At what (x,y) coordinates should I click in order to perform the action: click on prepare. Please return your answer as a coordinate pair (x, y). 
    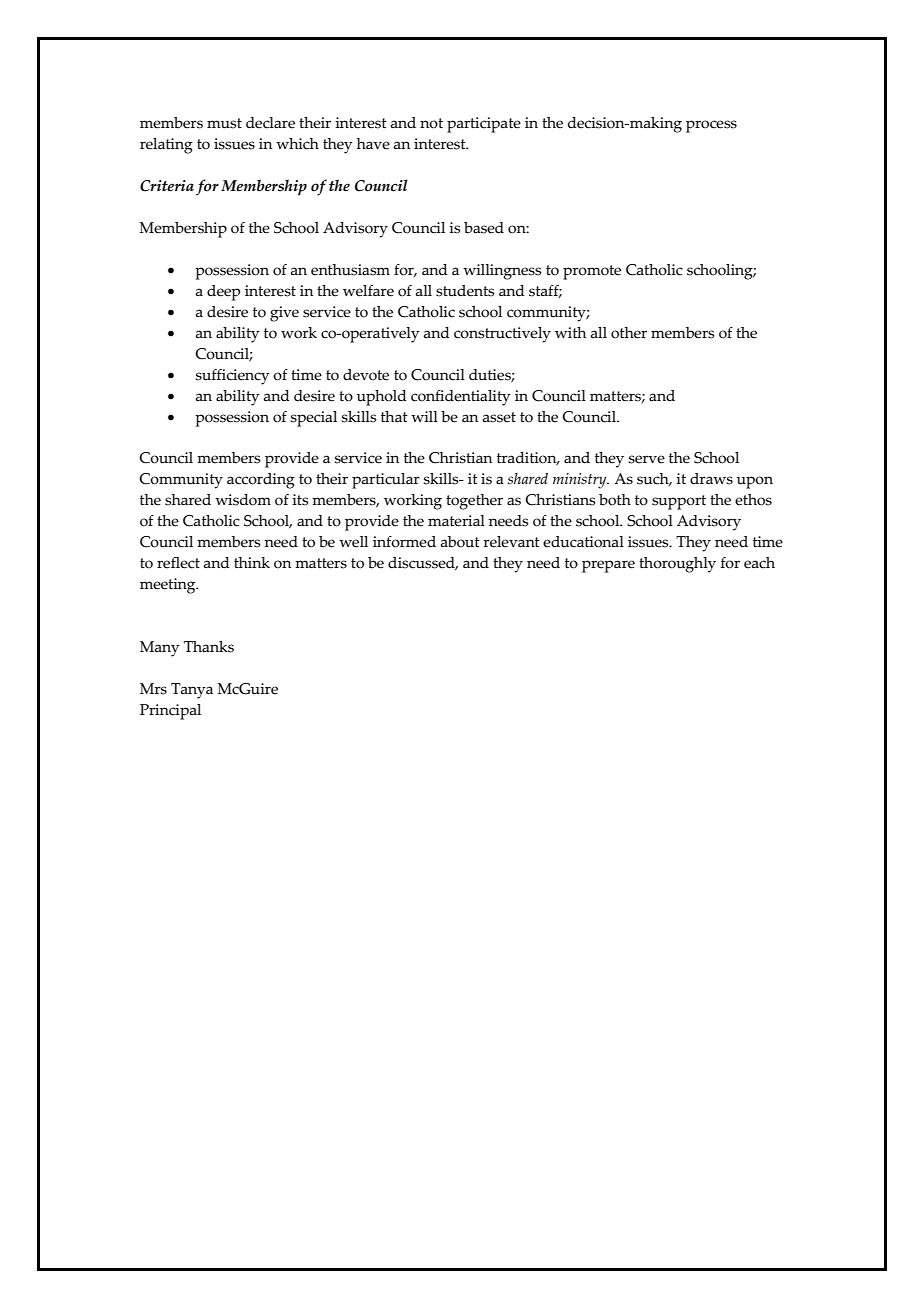
    Looking at the image, I should click on (608, 566).
